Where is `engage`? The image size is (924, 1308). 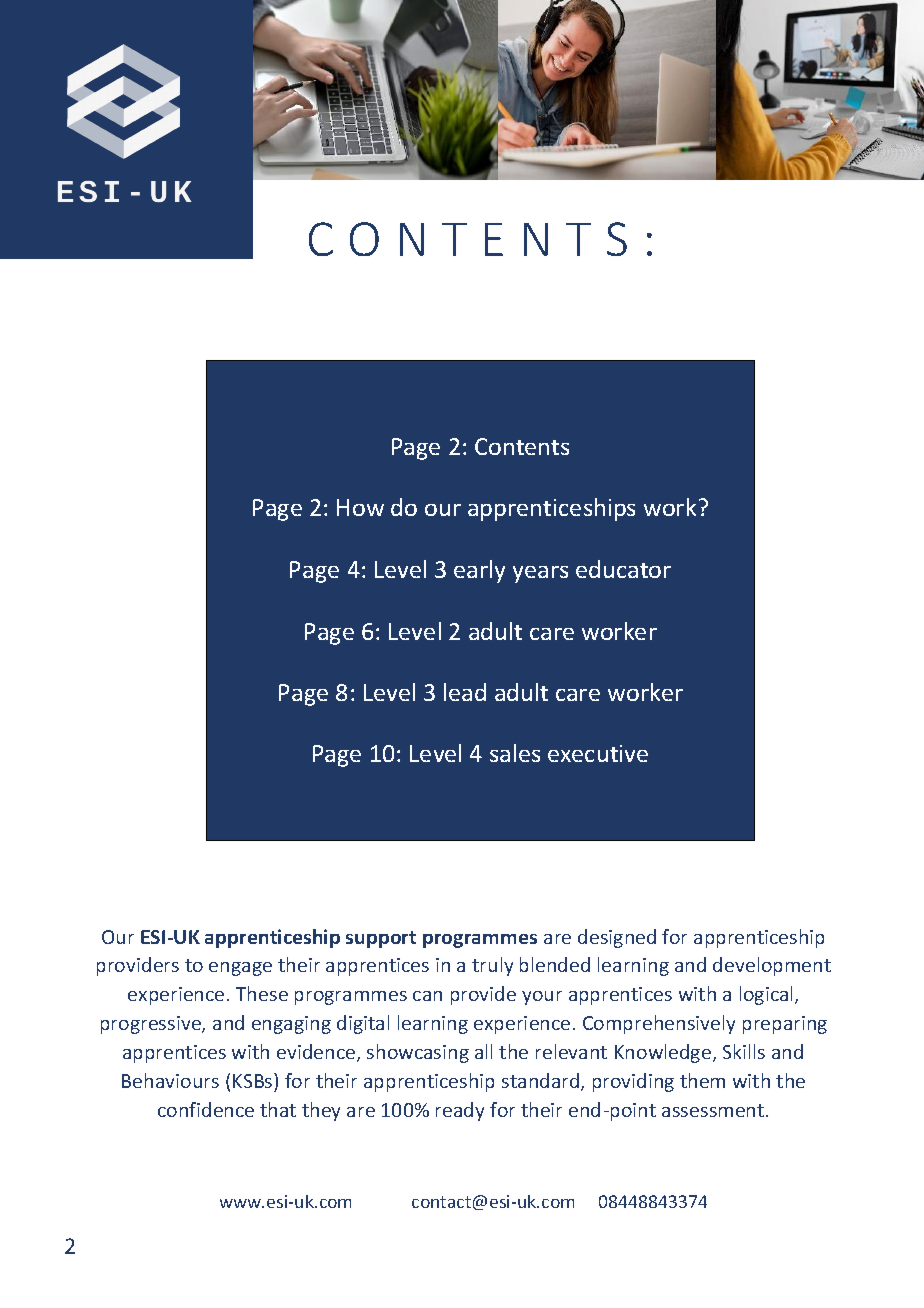
engage is located at coordinates (240, 969).
